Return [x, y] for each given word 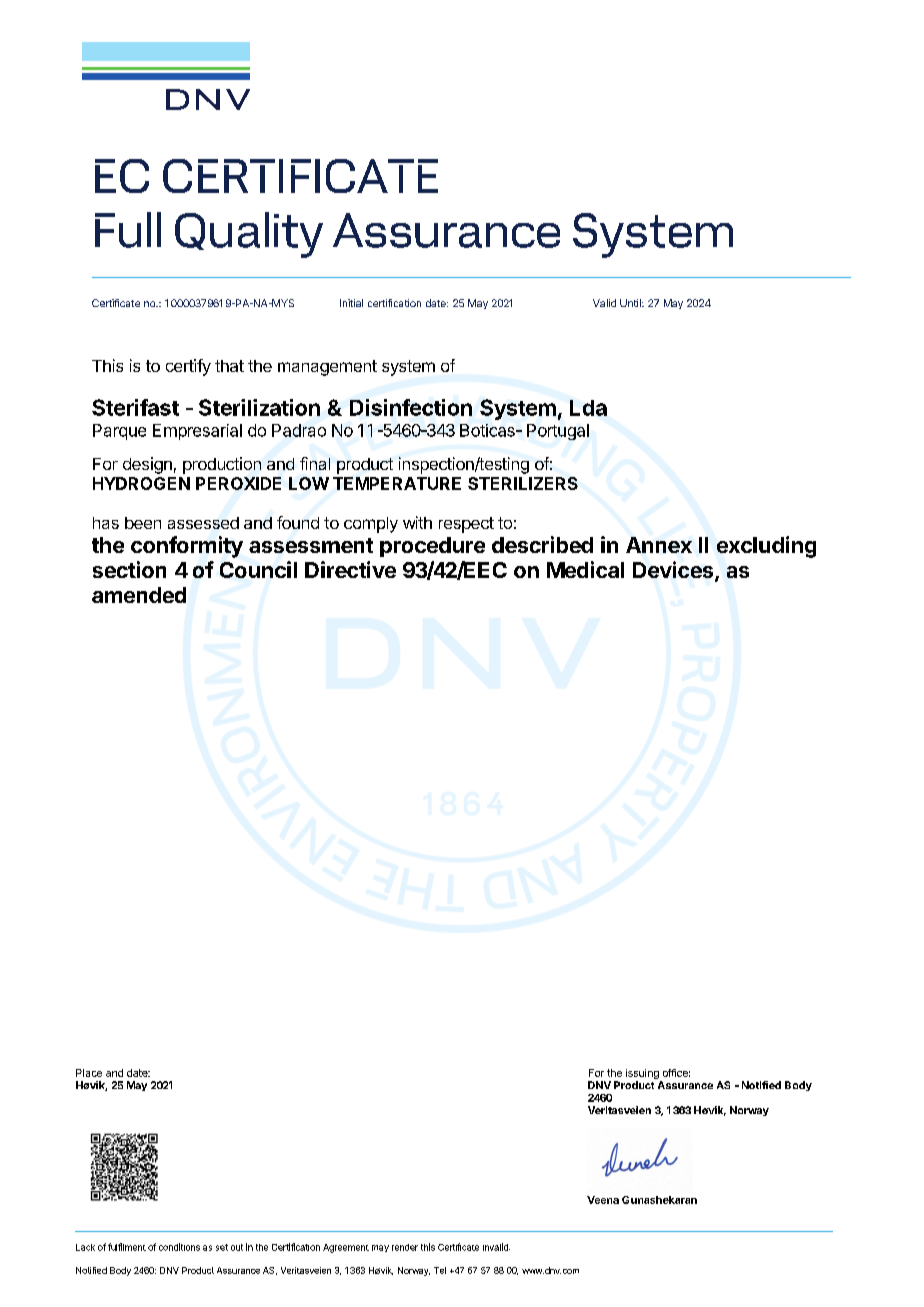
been [143, 523]
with [417, 522]
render [405, 1247]
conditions [179, 1247]
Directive [350, 569]
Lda [588, 408]
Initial [351, 303]
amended [139, 595]
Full [128, 230]
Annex [659, 545]
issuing [643, 1075]
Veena [603, 1200]
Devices [674, 571]
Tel [440, 1270]
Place [89, 1073]
